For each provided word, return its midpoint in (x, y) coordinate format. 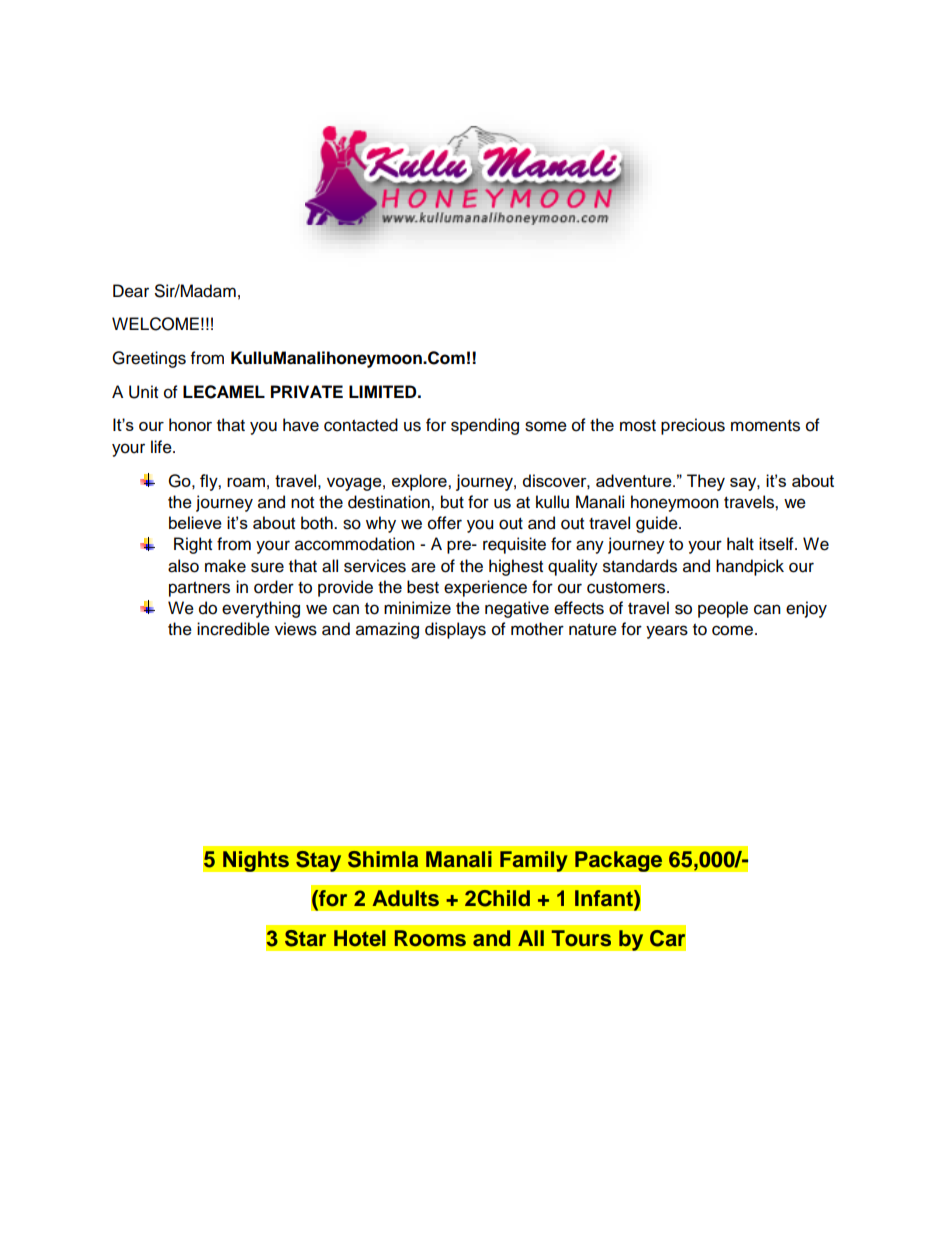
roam (246, 482)
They (706, 482)
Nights (256, 861)
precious (693, 426)
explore (420, 482)
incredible (233, 629)
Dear (131, 291)
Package (619, 861)
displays (455, 630)
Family (534, 861)
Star (305, 938)
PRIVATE (307, 391)
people (723, 609)
